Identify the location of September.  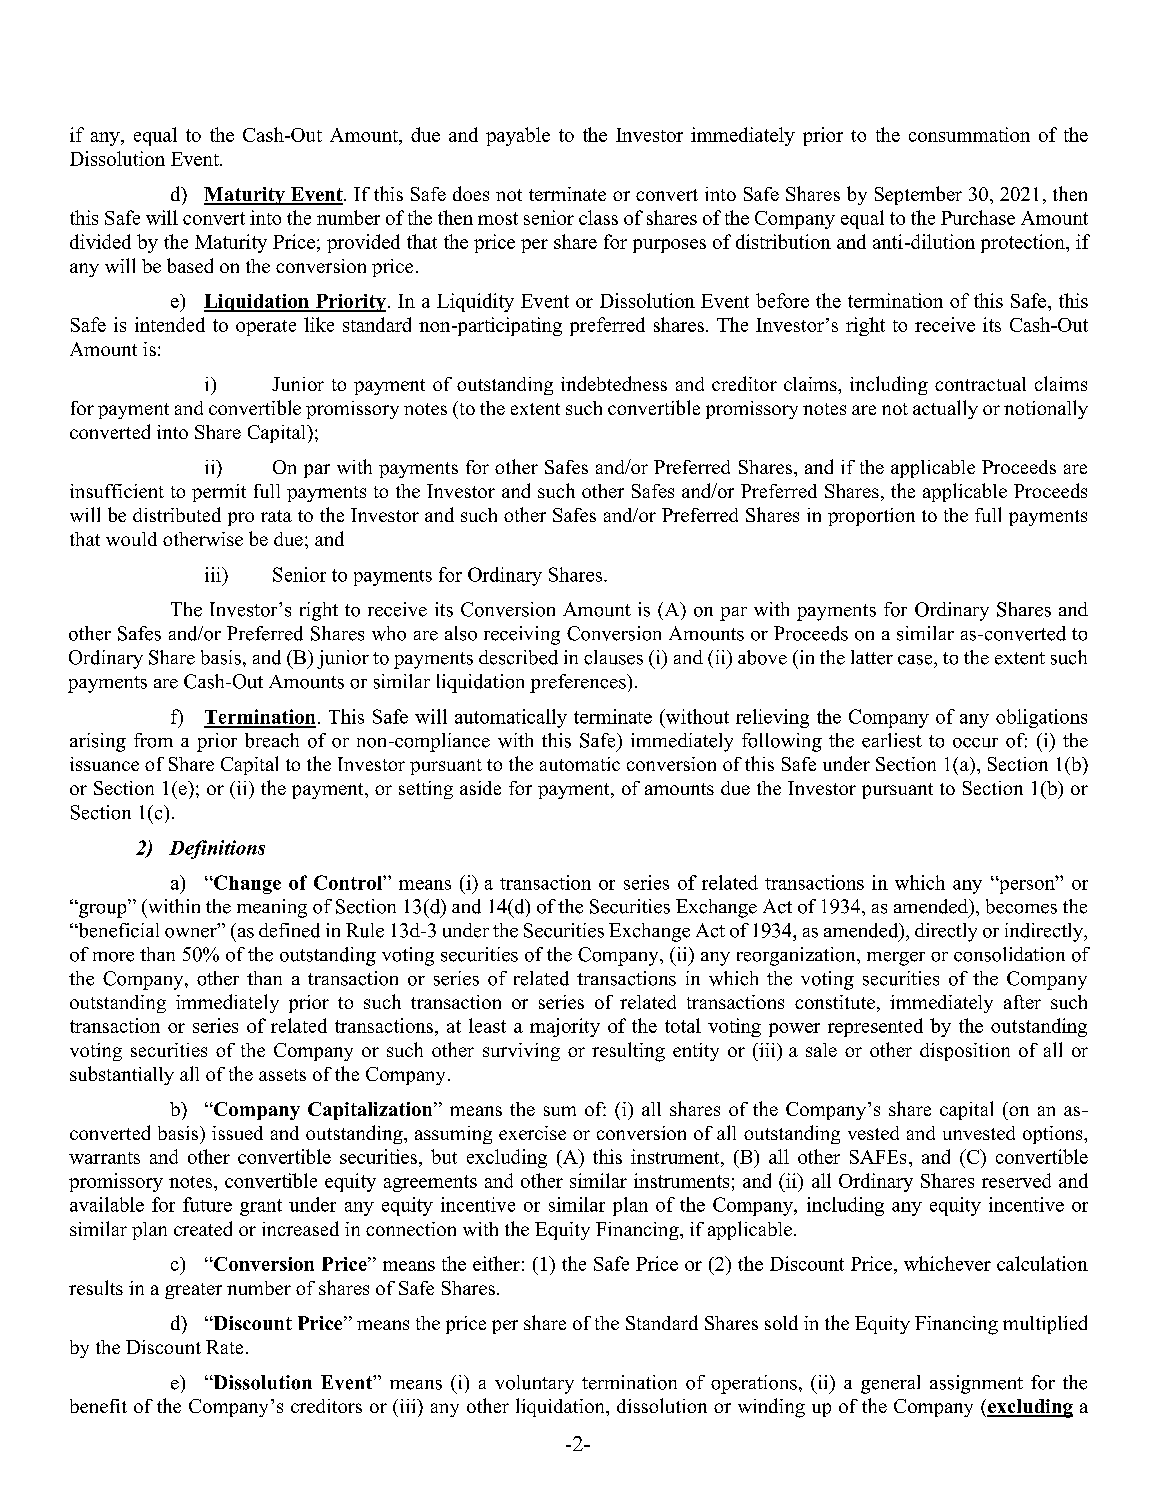
(918, 195).
